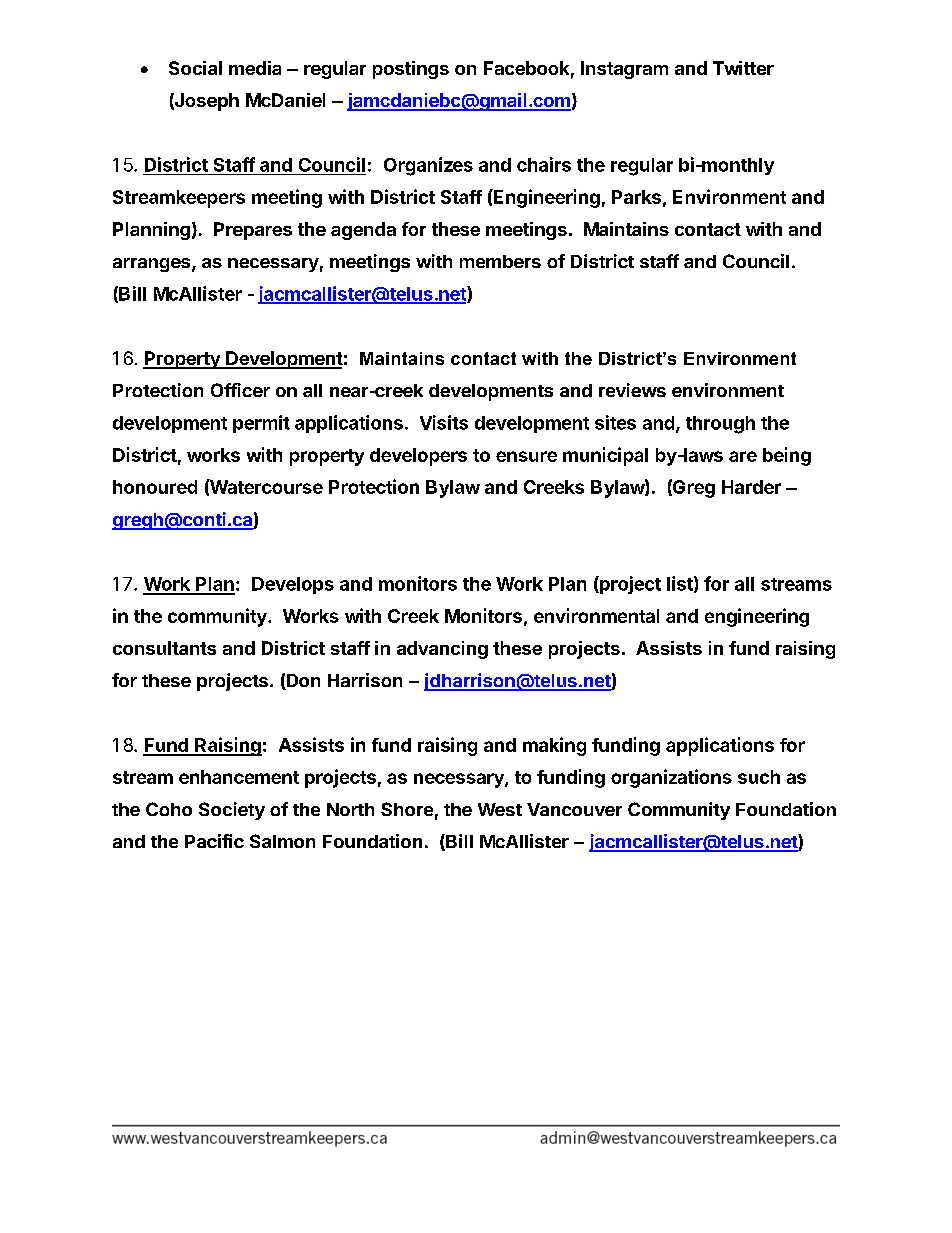 Image resolution: width=952 pixels, height=1233 pixels. I want to click on media, so click(255, 68).
